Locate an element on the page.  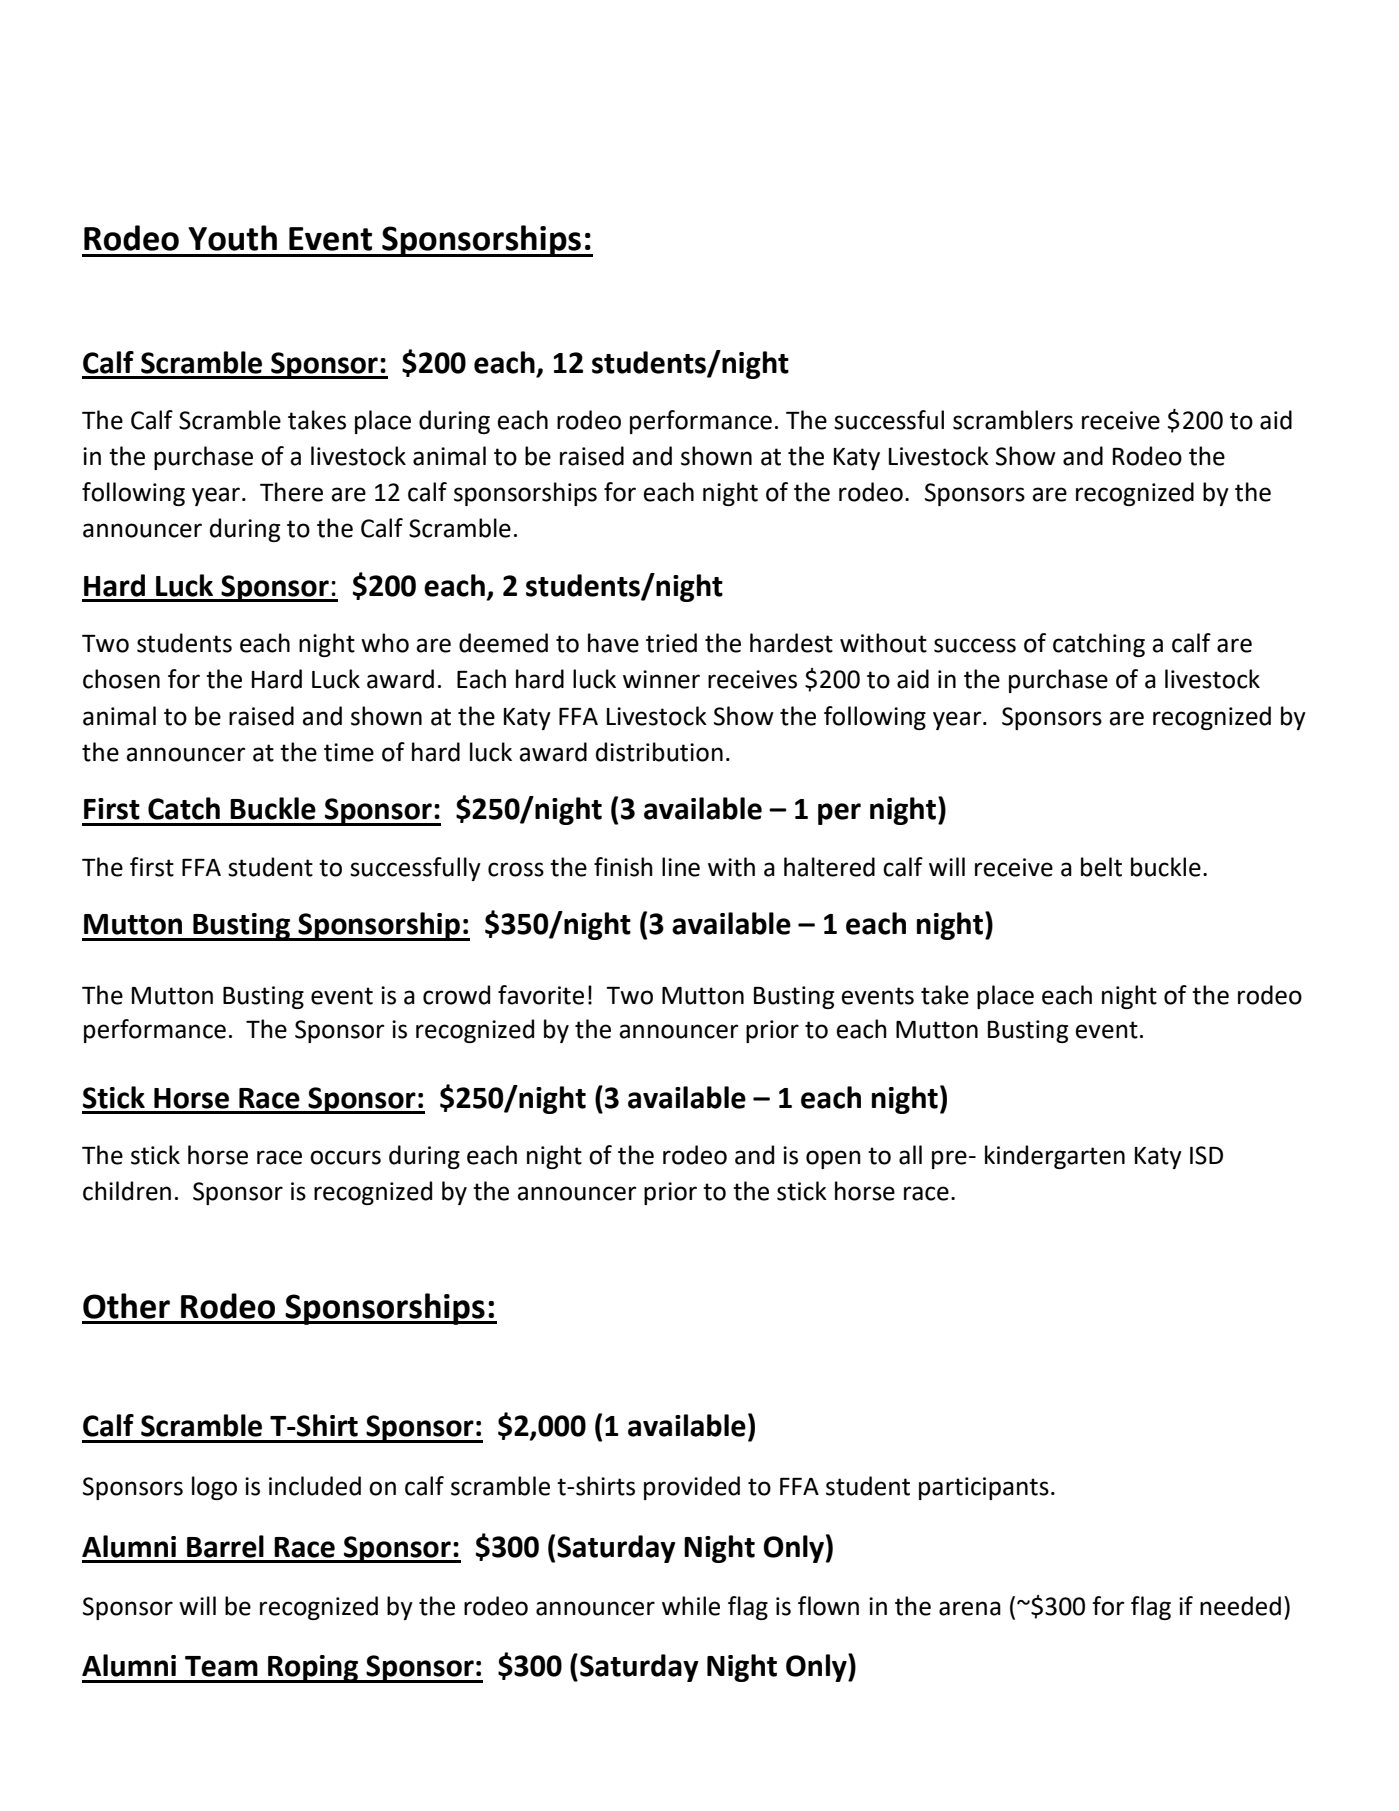
There is located at coordinates (291, 492).
